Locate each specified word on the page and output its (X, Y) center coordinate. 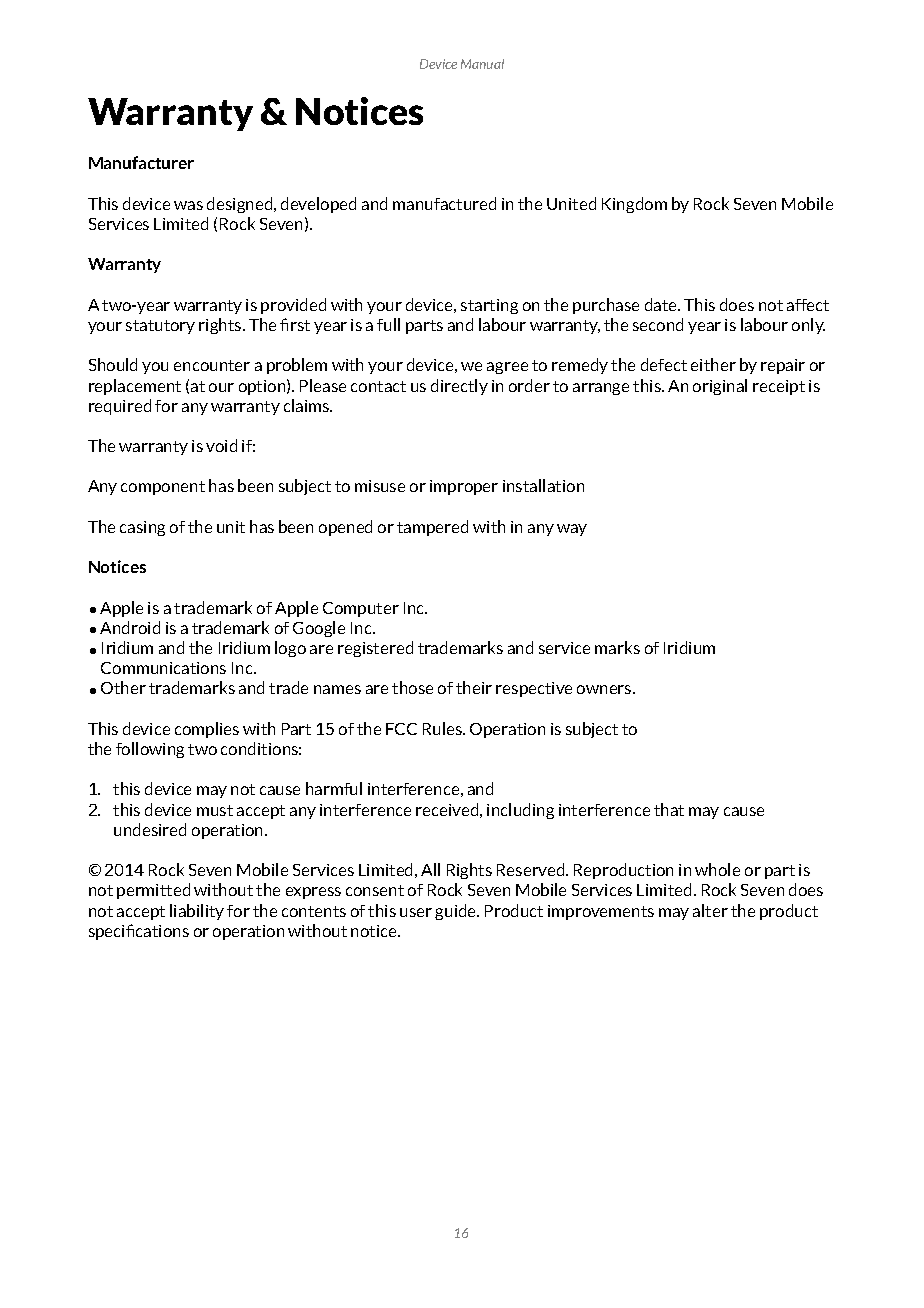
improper (464, 487)
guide (457, 912)
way (572, 530)
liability (197, 912)
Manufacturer (141, 162)
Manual (482, 64)
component (163, 488)
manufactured (444, 203)
